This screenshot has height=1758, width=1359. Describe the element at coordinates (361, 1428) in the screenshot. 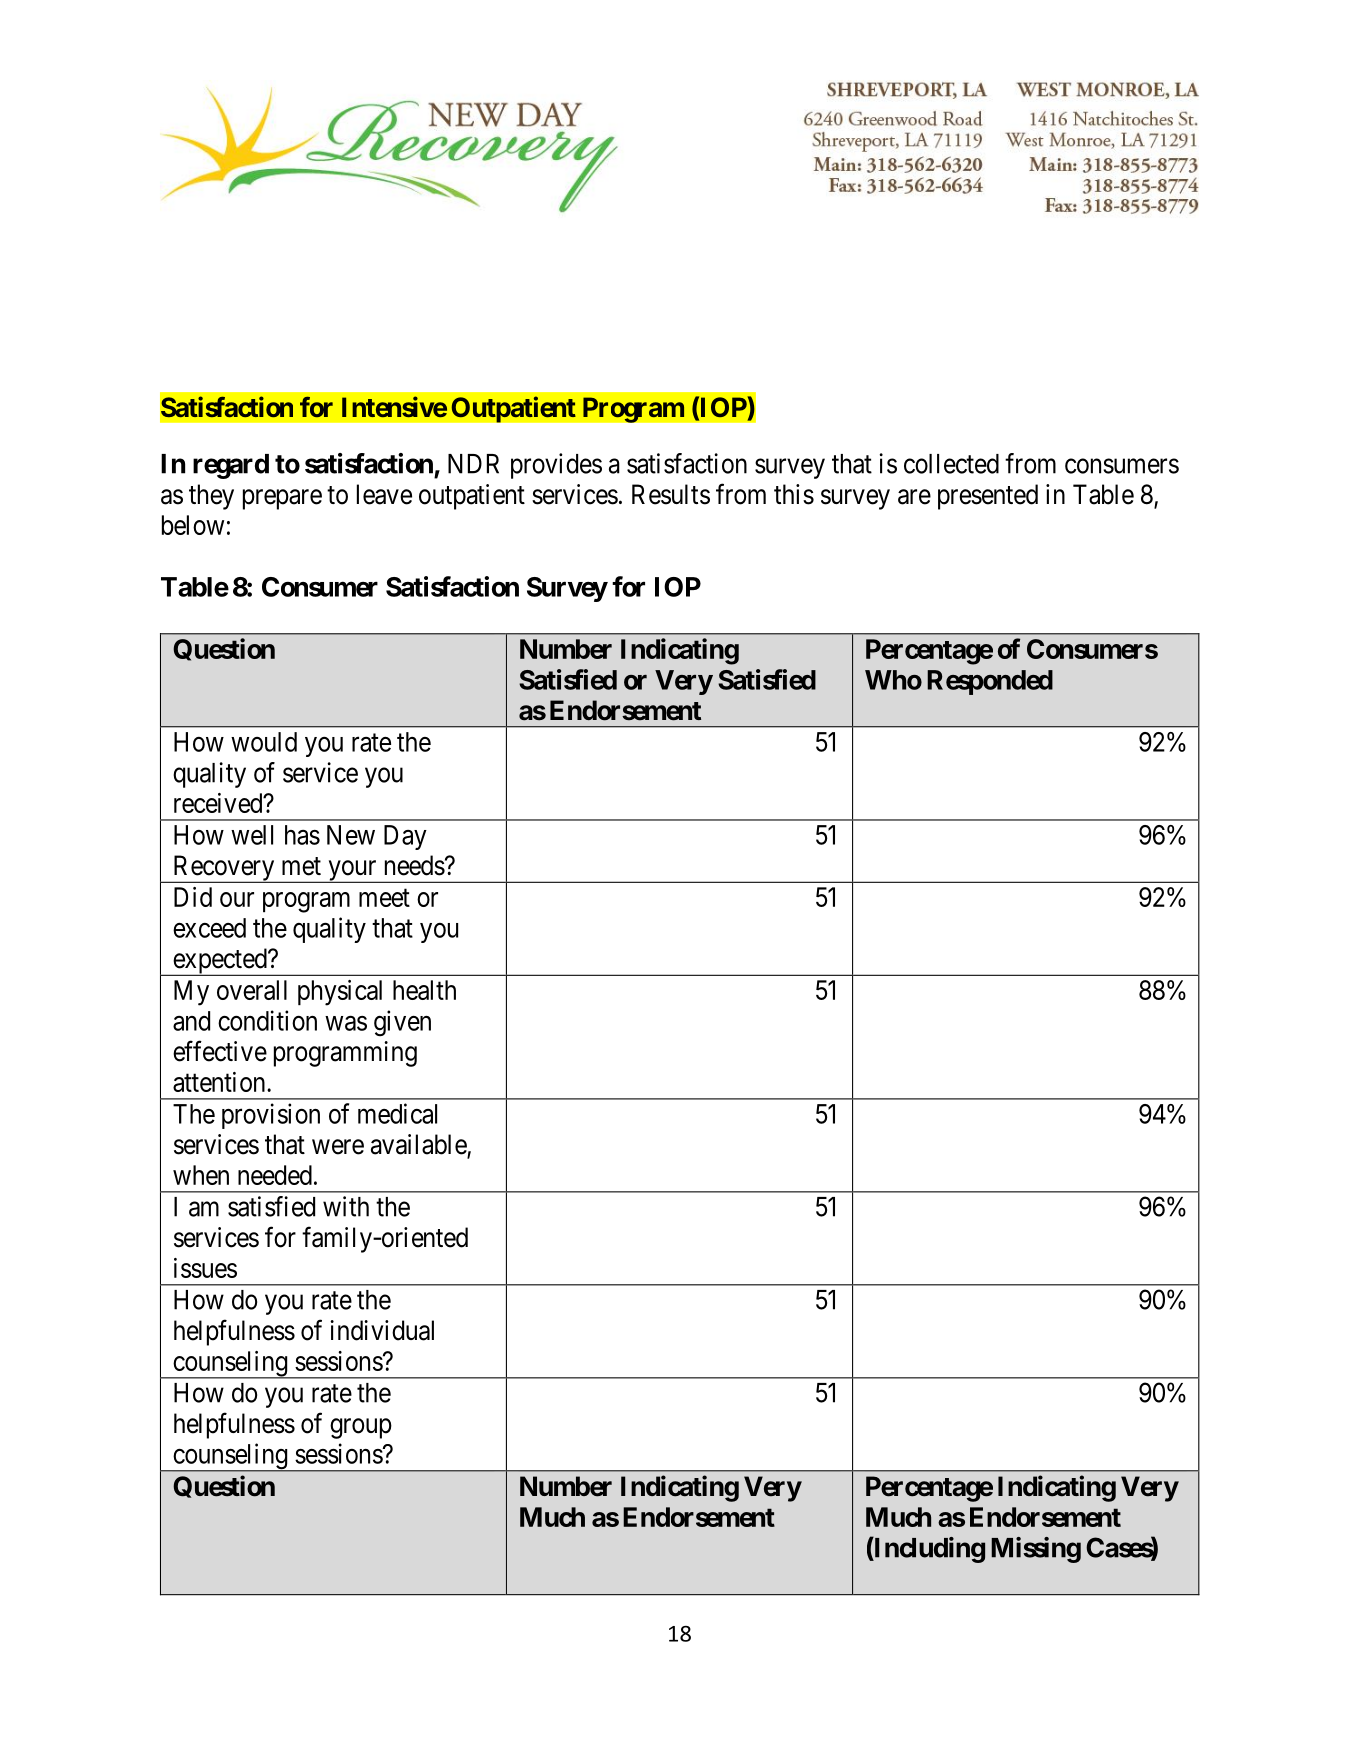

I see `group` at that location.
